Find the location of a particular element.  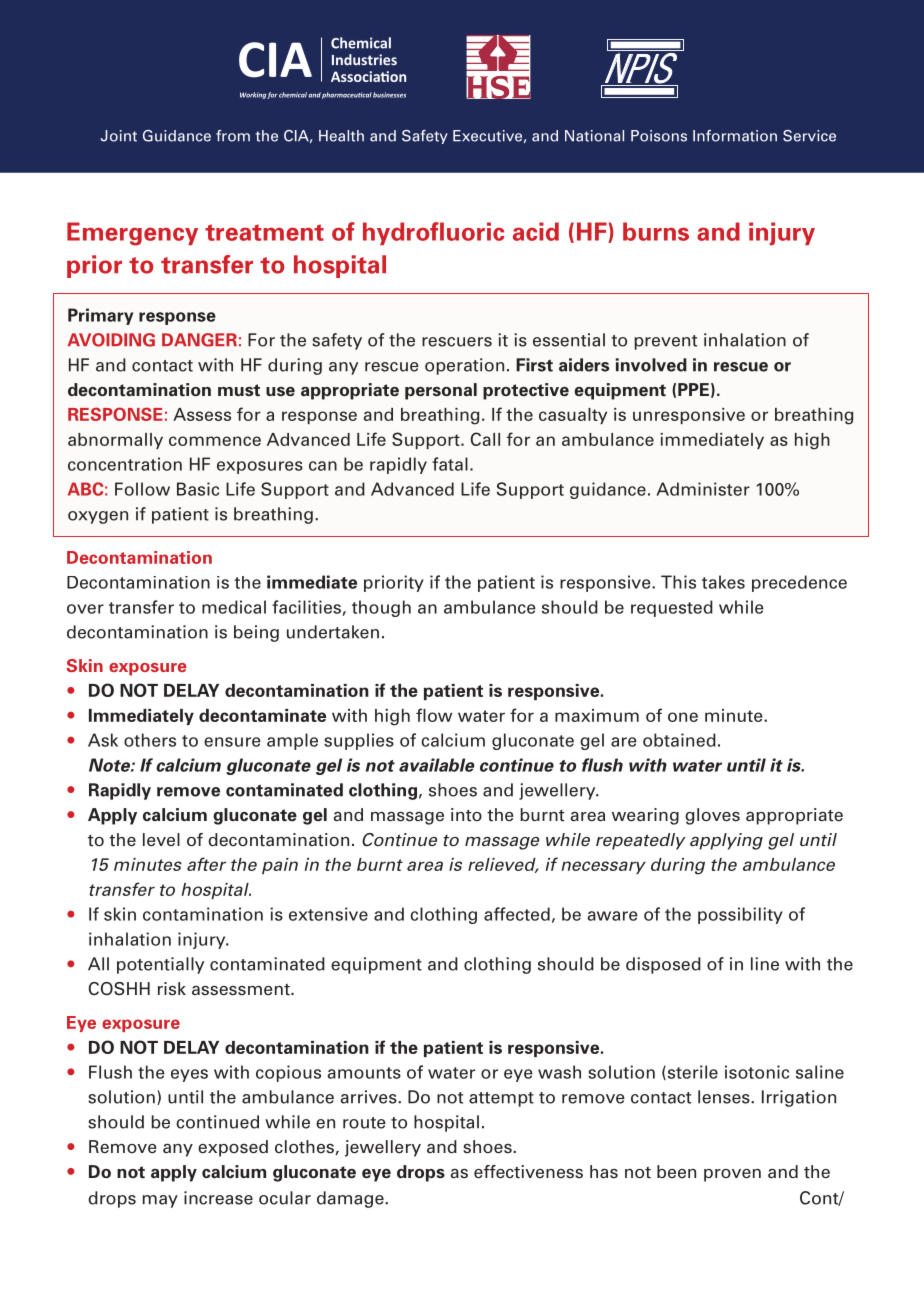

Joint is located at coordinates (118, 136).
